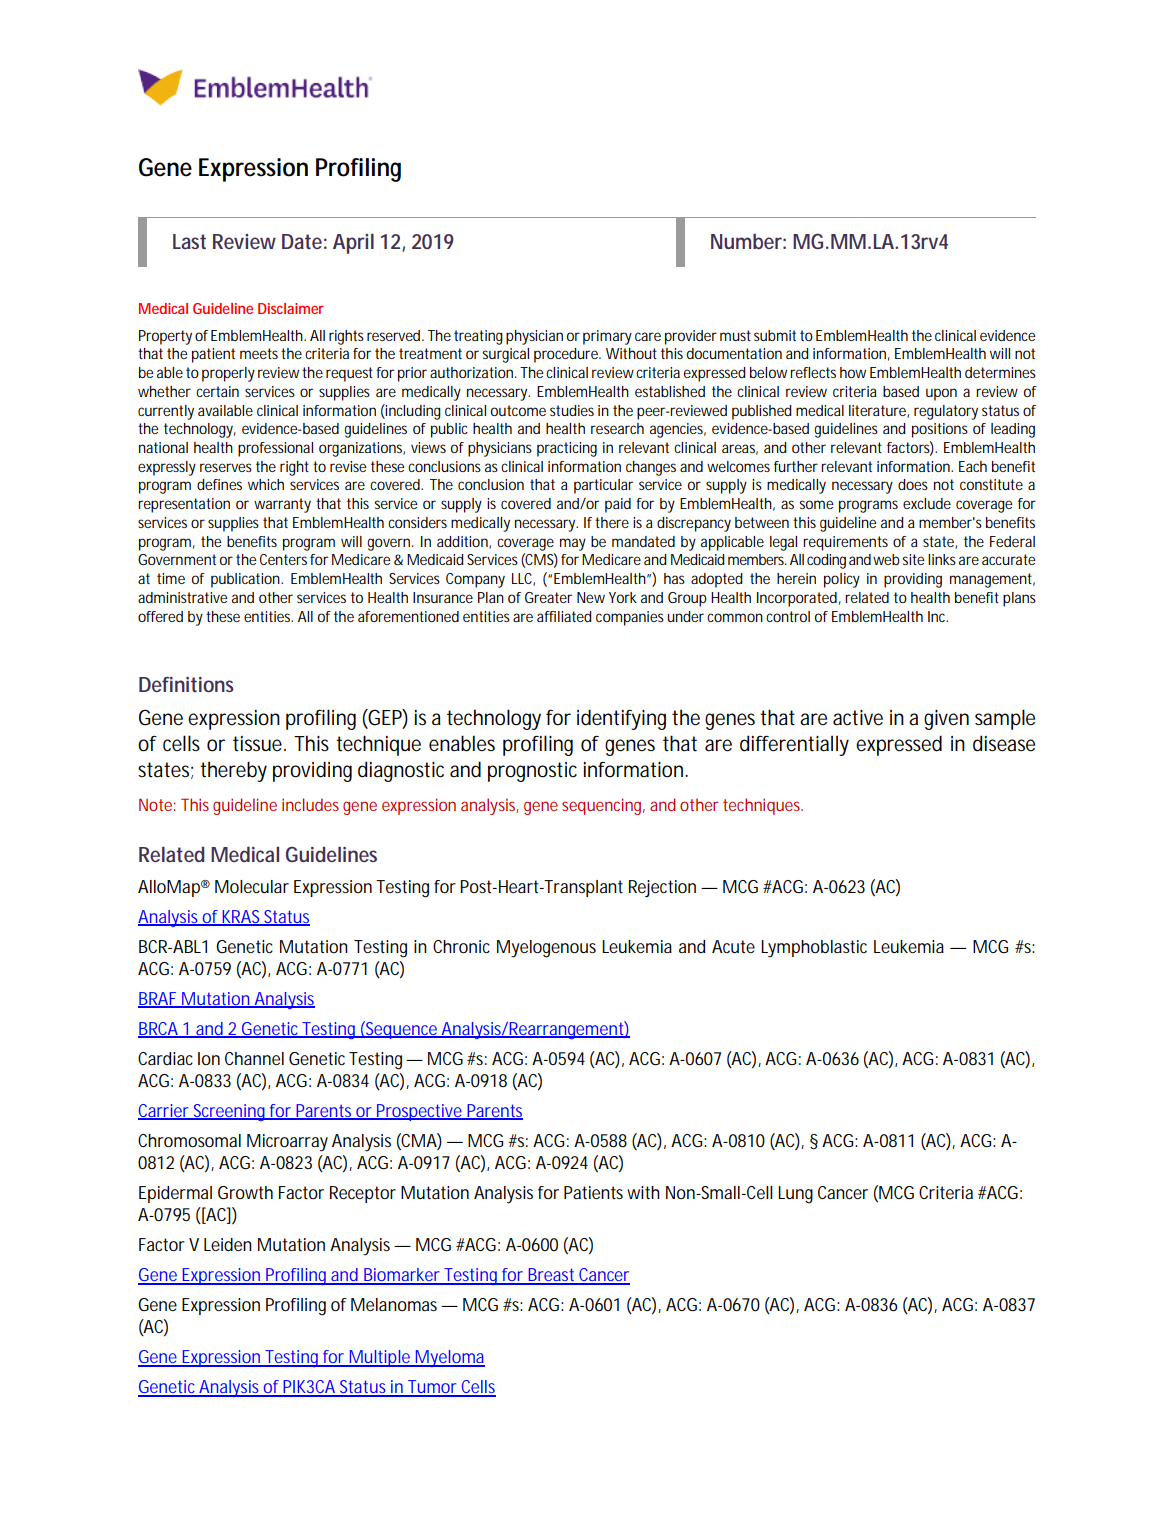  Describe the element at coordinates (853, 372) in the document. I see `how` at that location.
